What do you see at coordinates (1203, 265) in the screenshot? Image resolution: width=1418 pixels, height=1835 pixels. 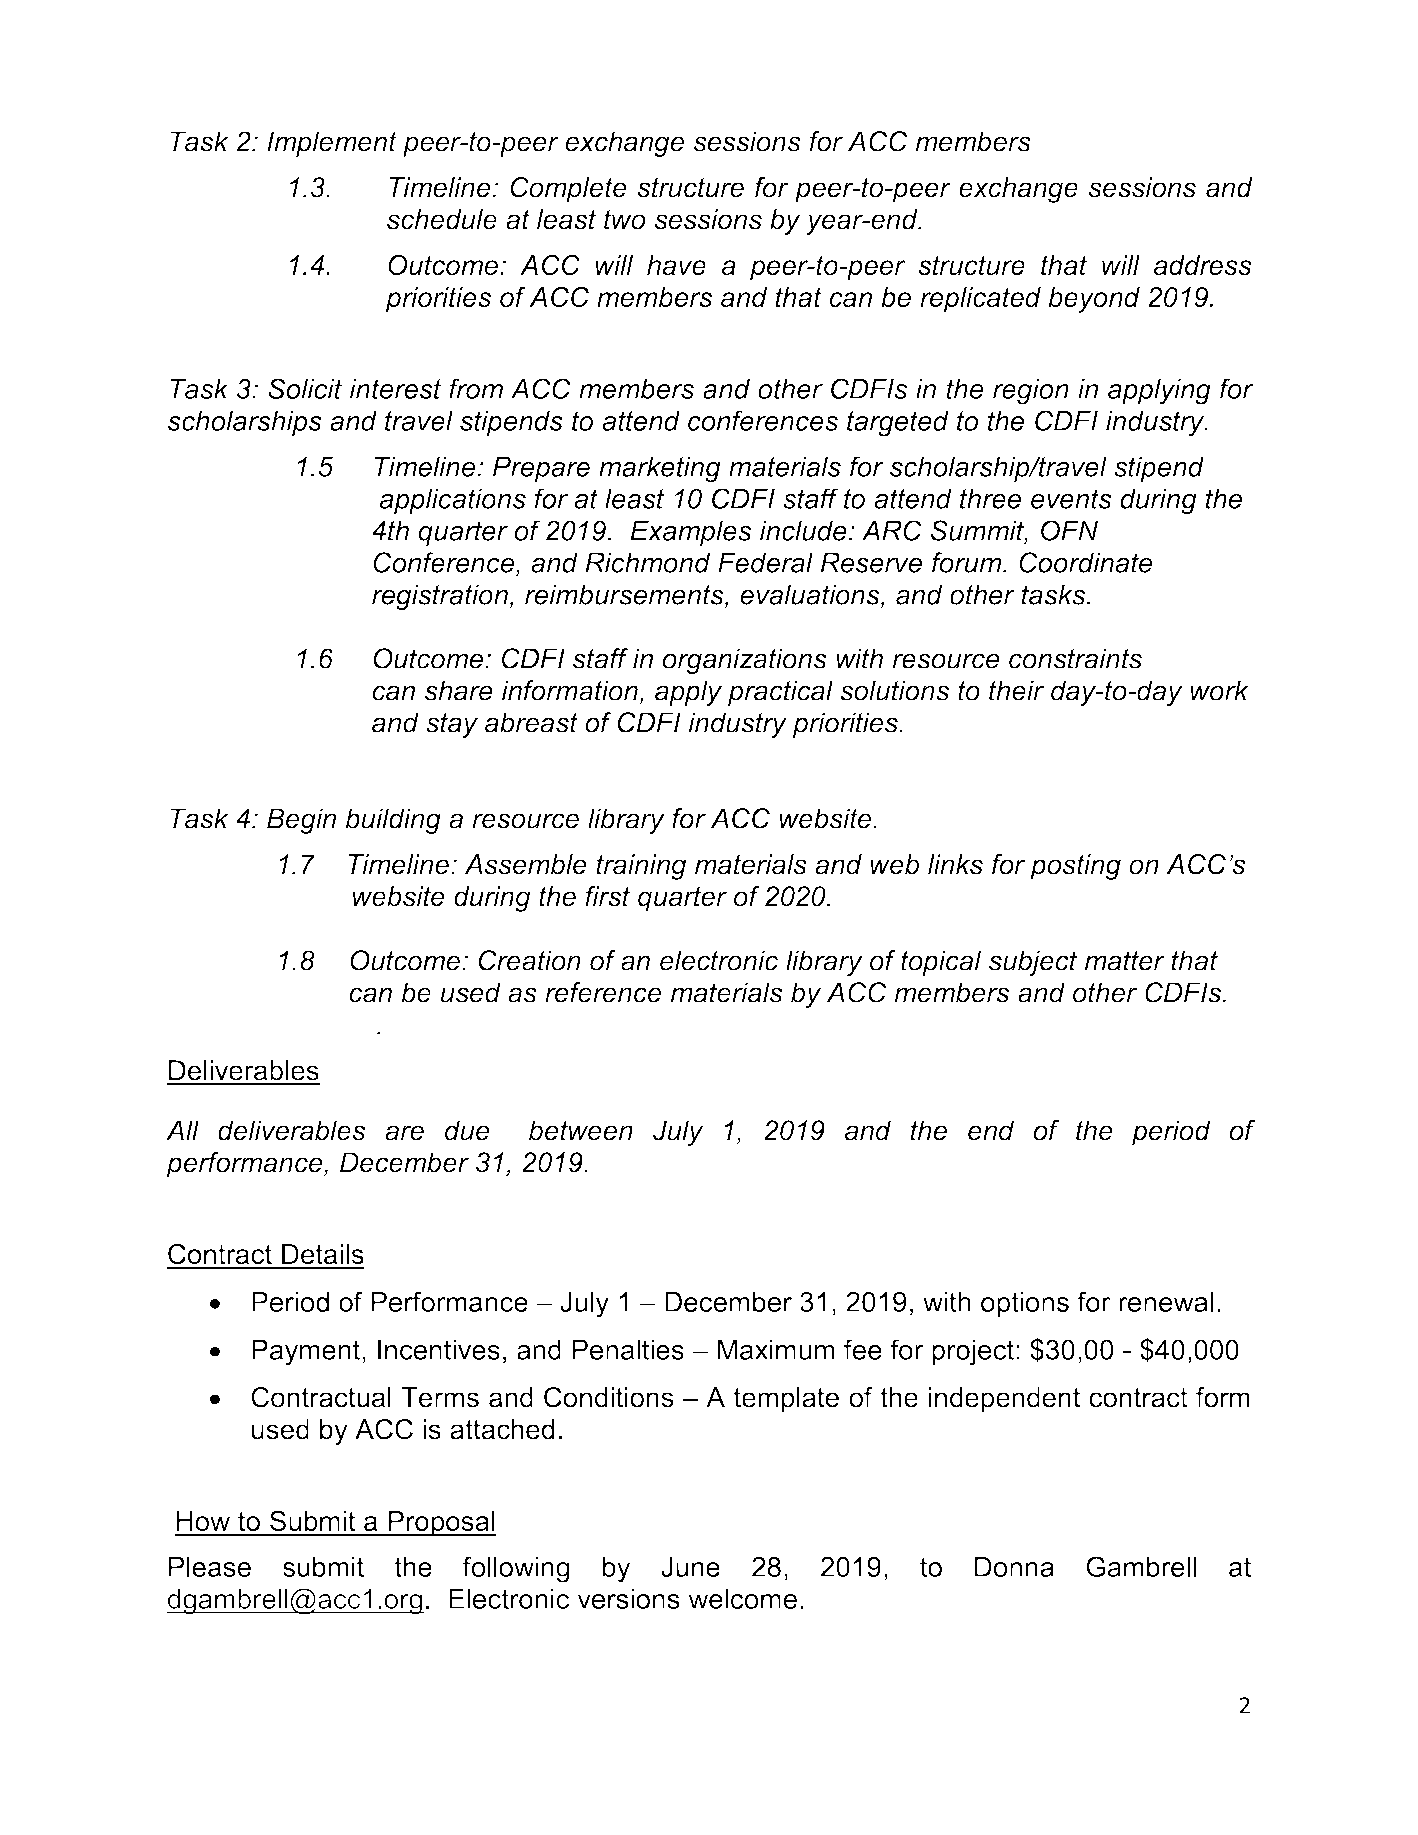 I see `address` at bounding box center [1203, 265].
